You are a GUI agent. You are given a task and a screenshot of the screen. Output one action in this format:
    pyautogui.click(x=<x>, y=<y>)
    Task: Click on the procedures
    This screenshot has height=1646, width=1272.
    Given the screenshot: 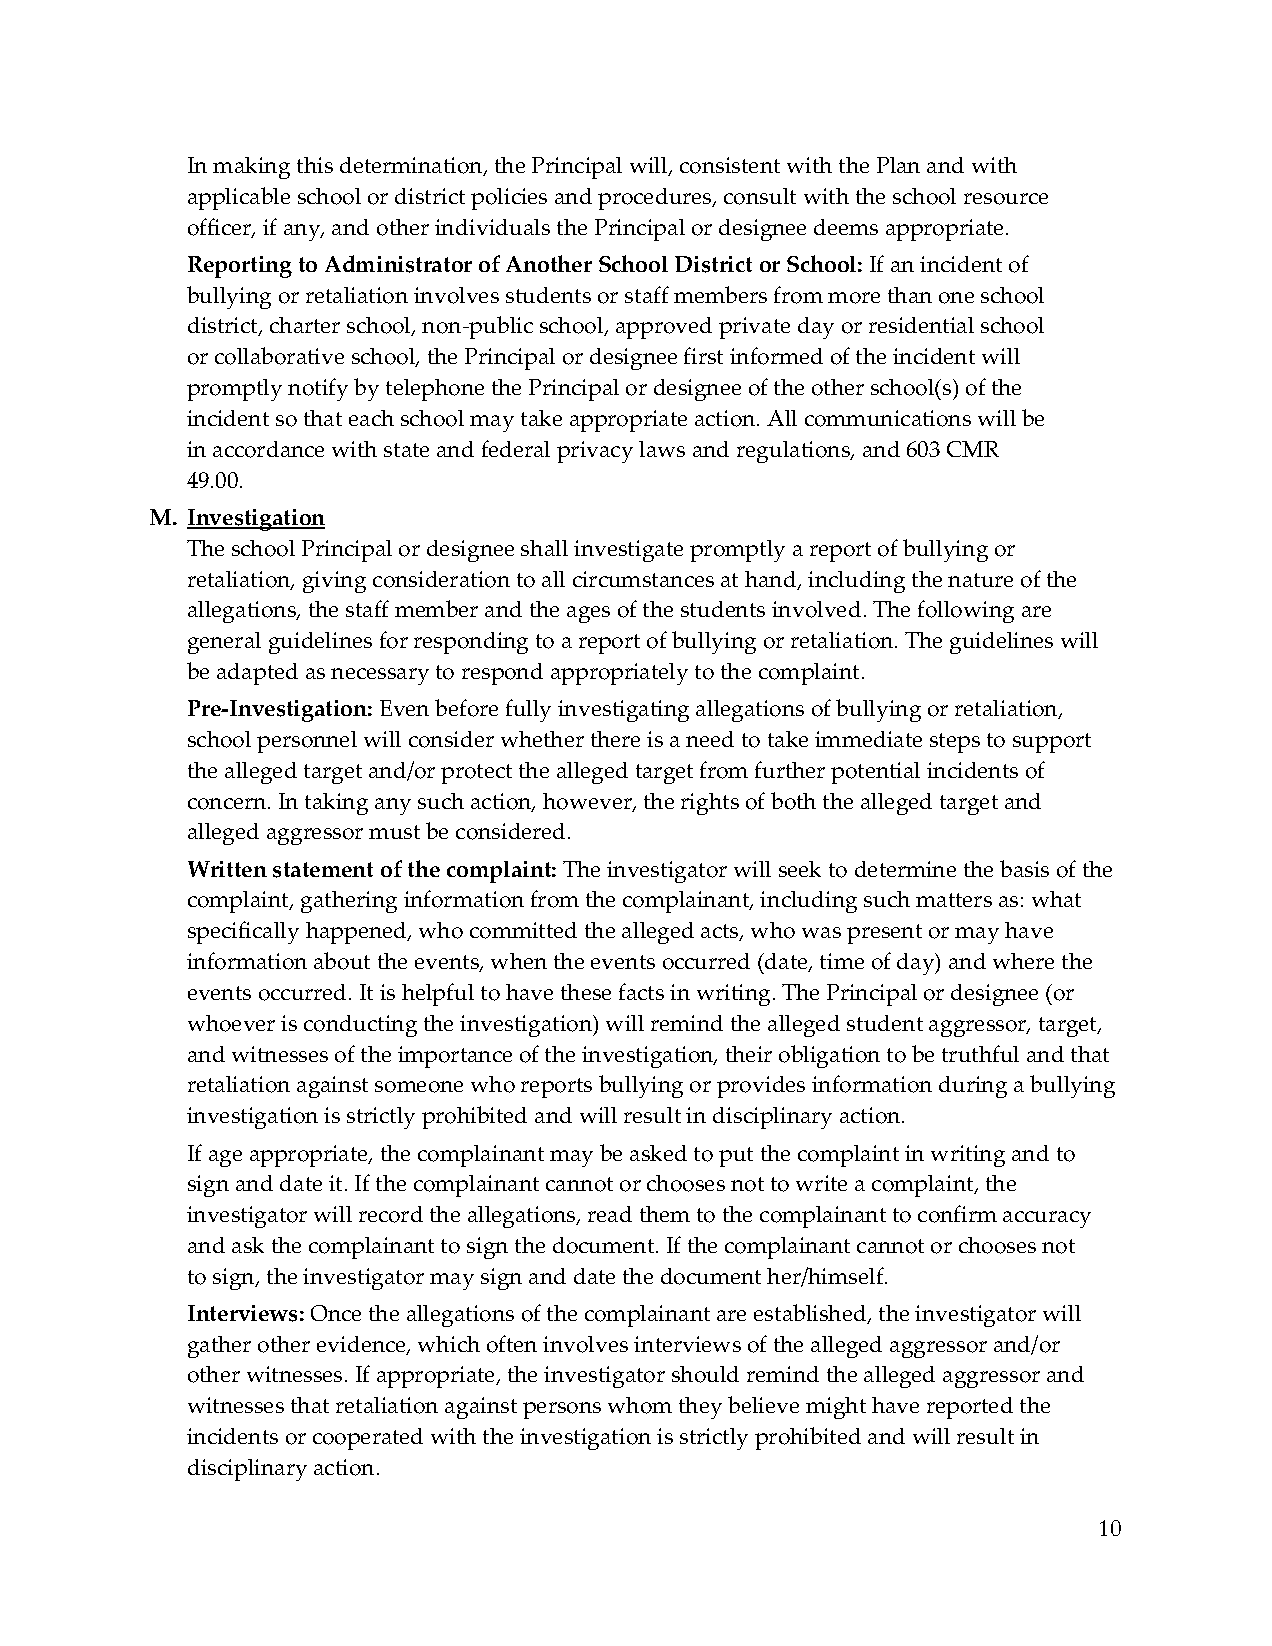 What is the action you would take?
    pyautogui.click(x=656, y=199)
